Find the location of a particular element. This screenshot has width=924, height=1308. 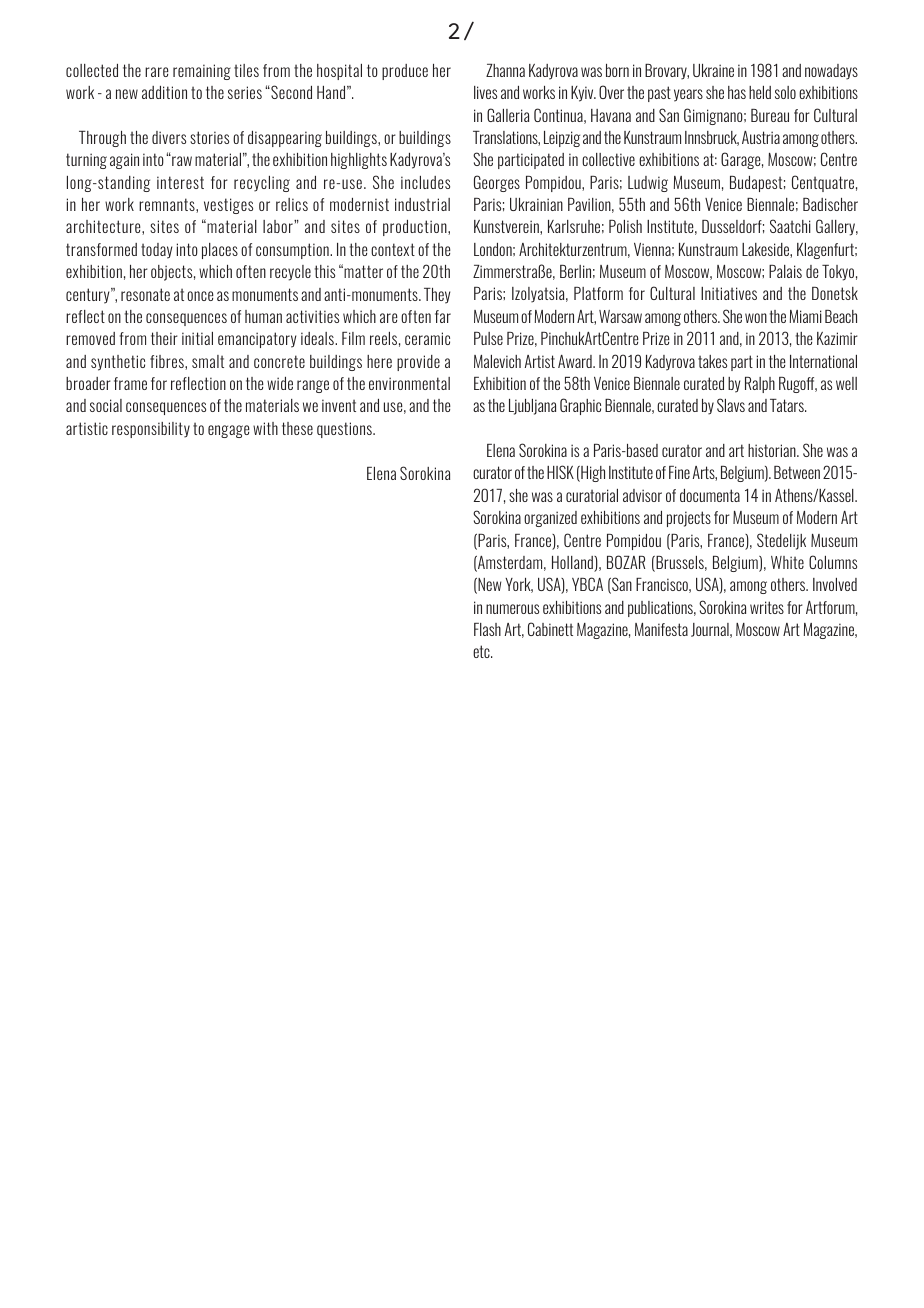

once is located at coordinates (200, 296).
